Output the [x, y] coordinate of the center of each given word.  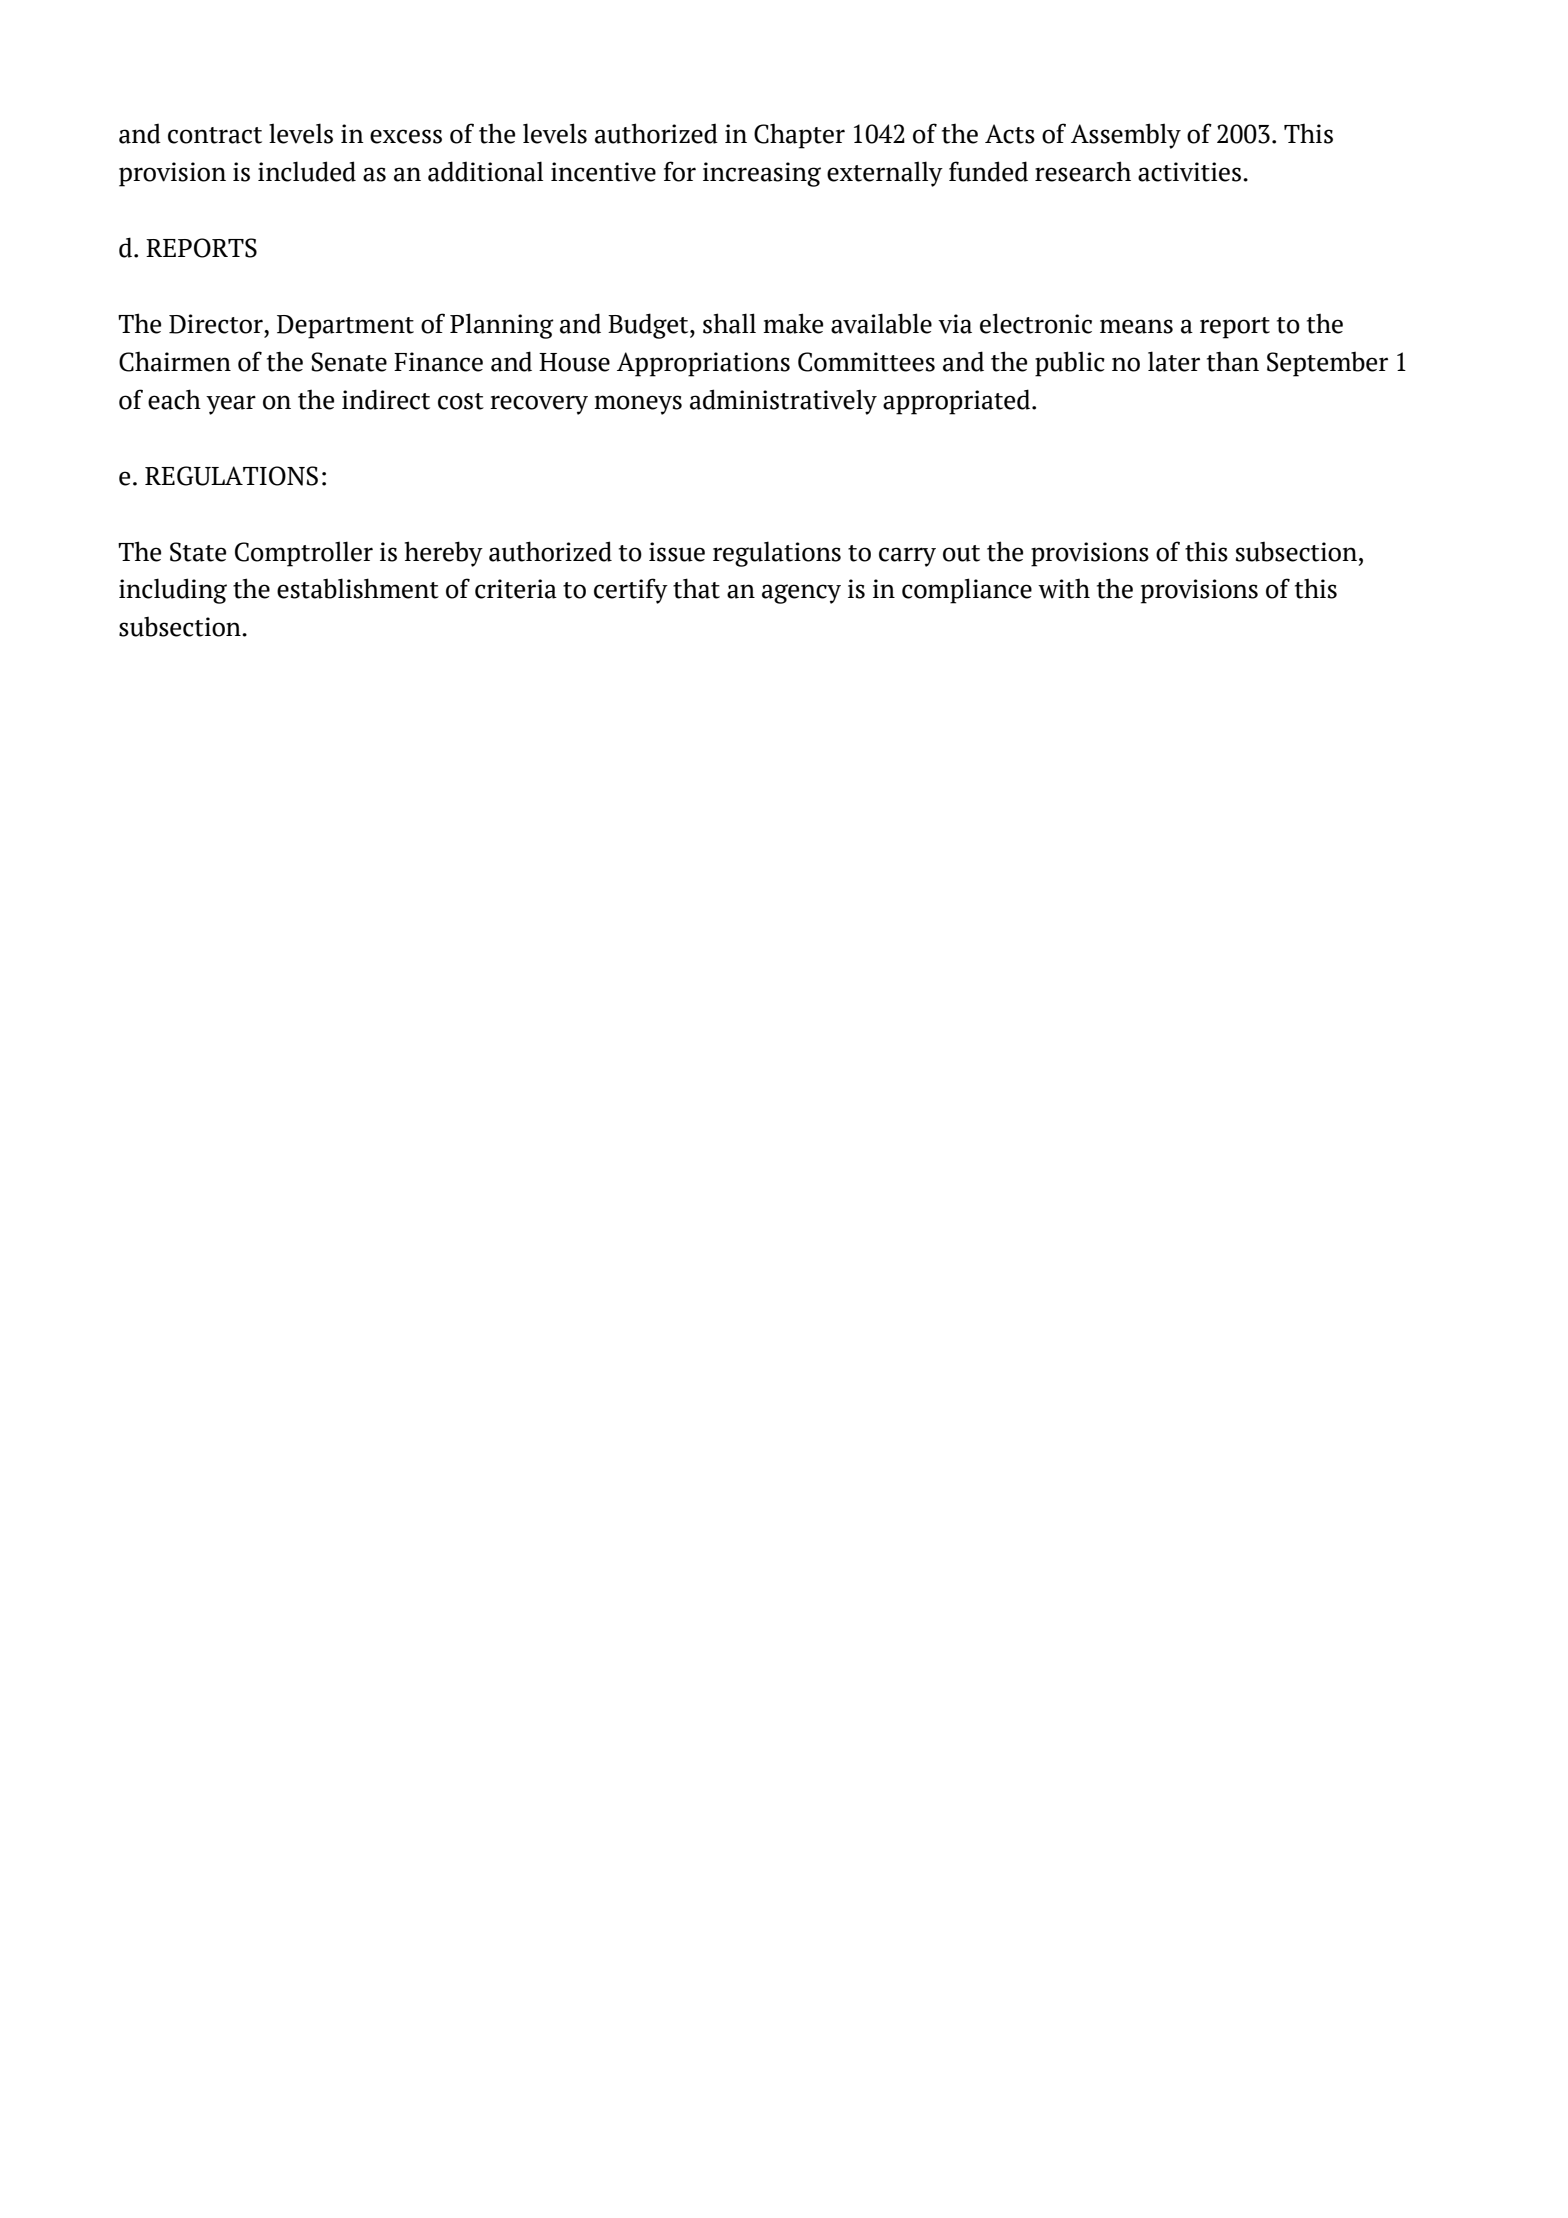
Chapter [799, 136]
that [696, 588]
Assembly [1126, 136]
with [1064, 589]
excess [406, 136]
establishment [358, 588]
